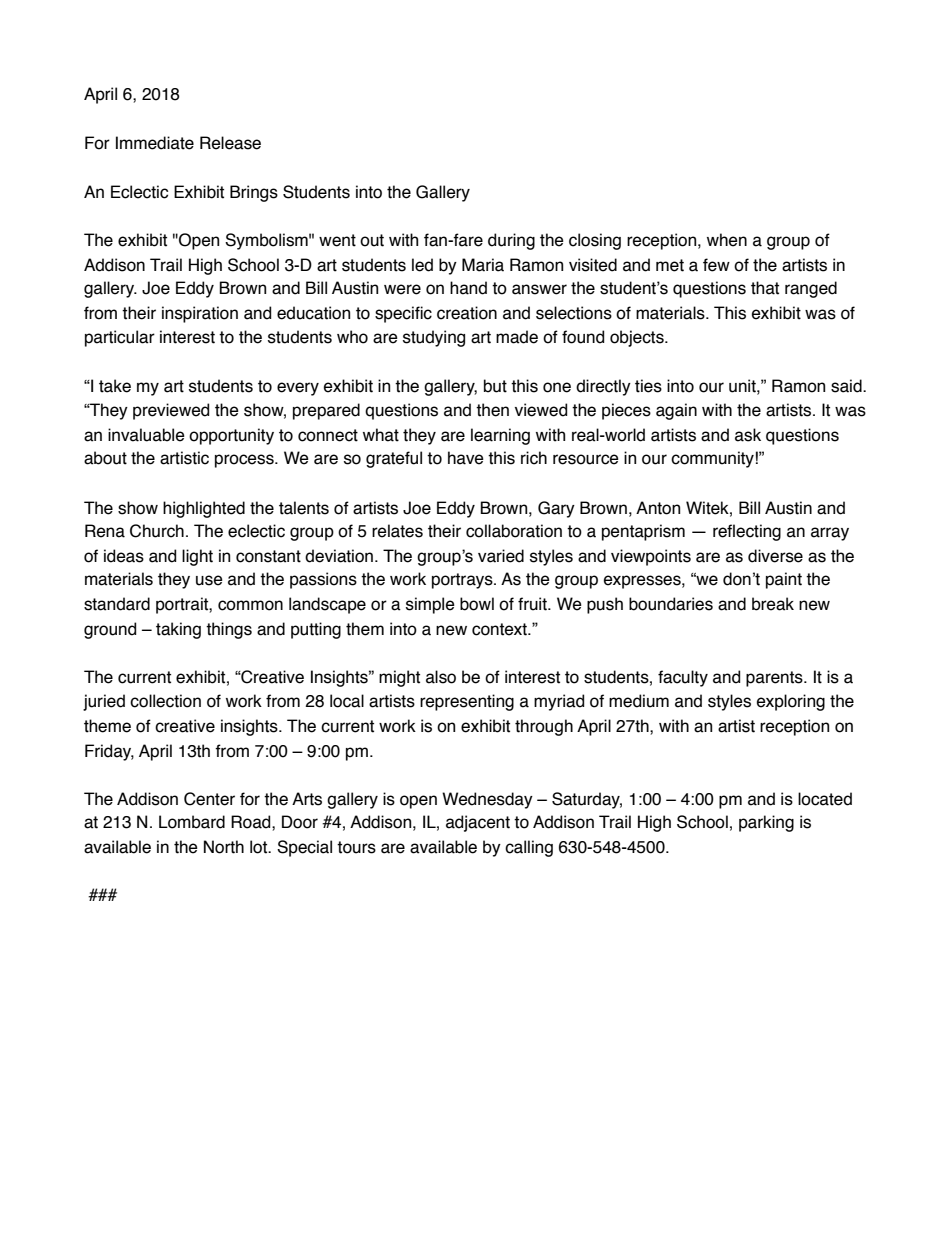 Image resolution: width=952 pixels, height=1233 pixels. I want to click on have, so click(466, 458).
